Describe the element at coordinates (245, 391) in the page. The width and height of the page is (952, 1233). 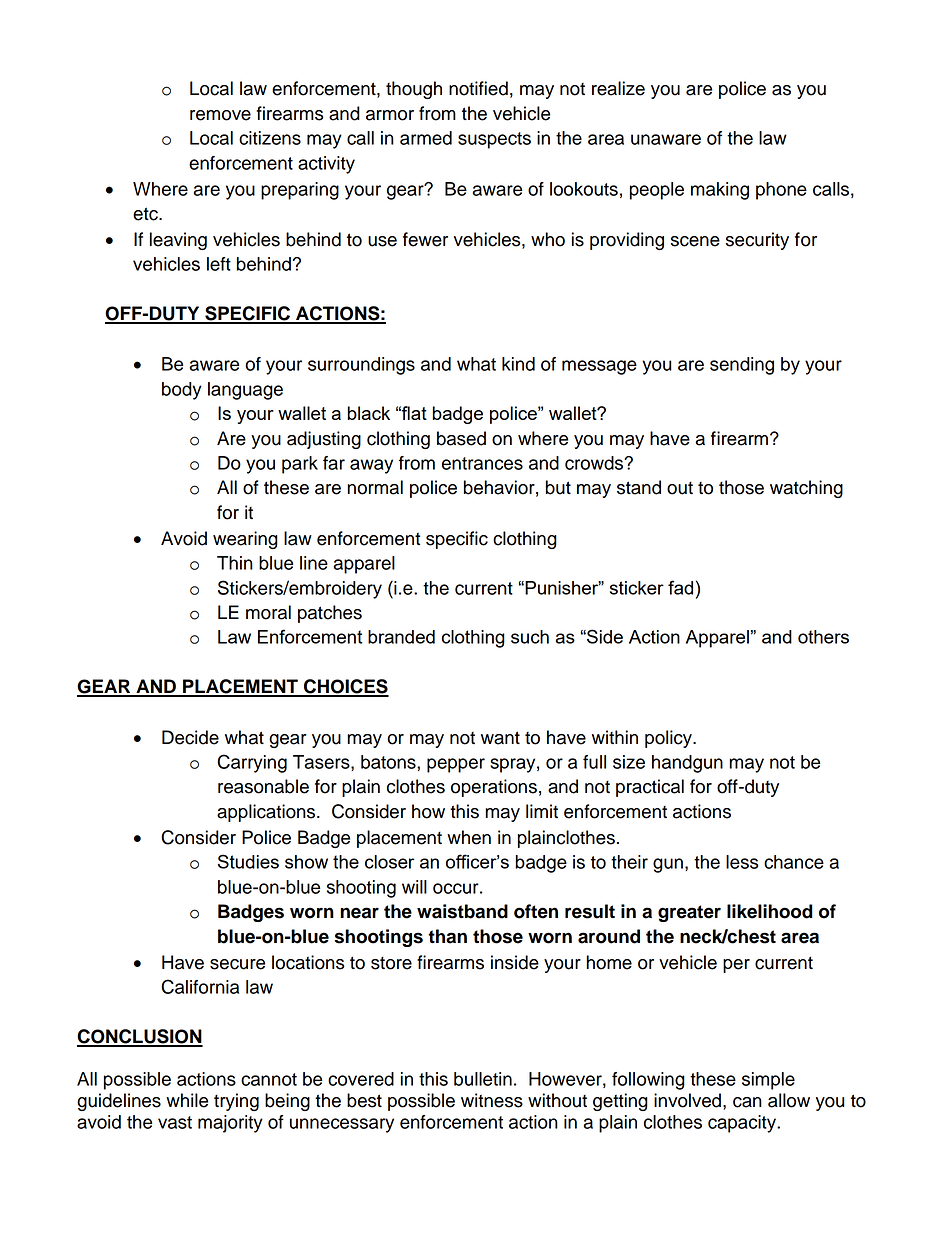
I see `language` at that location.
